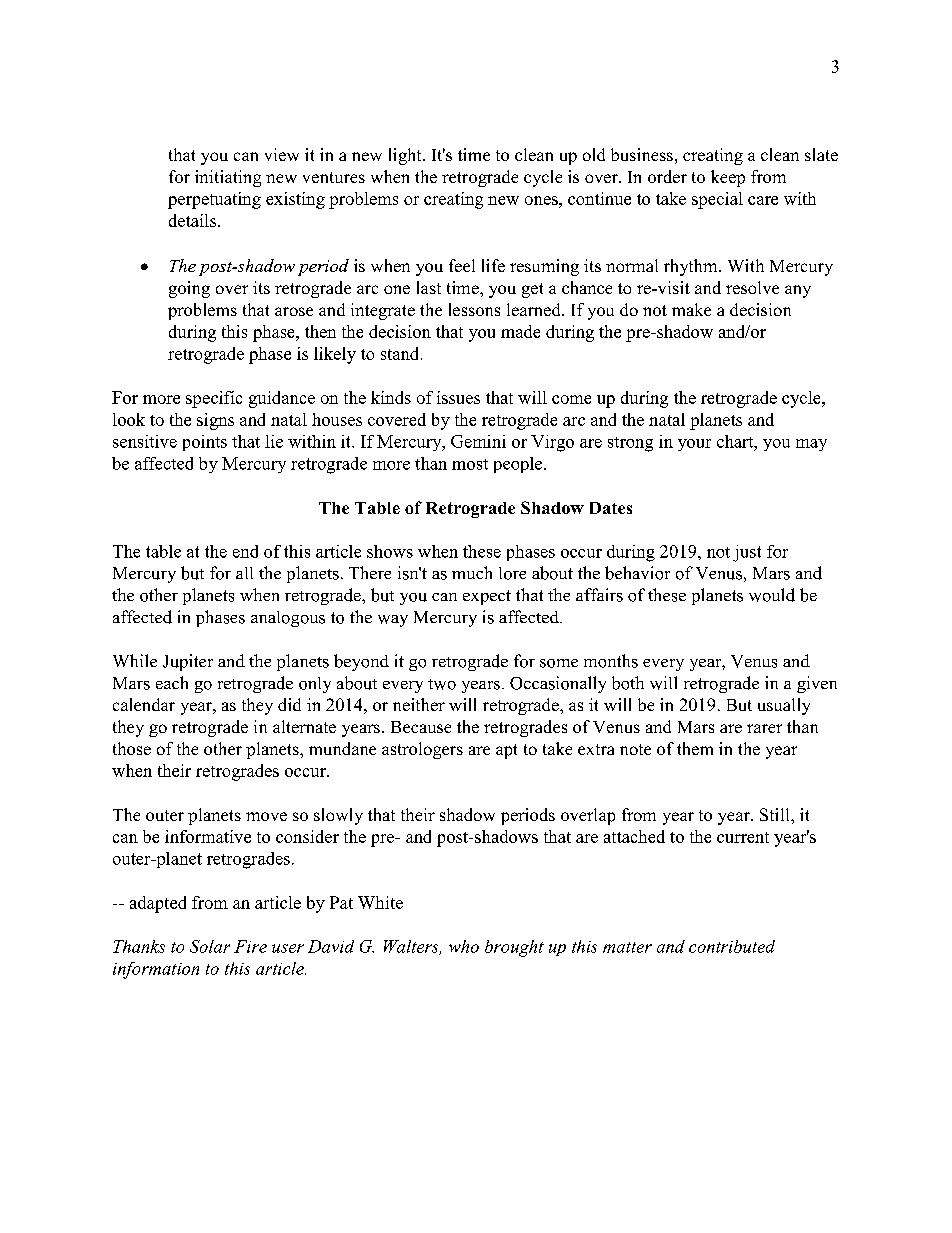 The image size is (952, 1233). I want to click on each, so click(172, 682).
